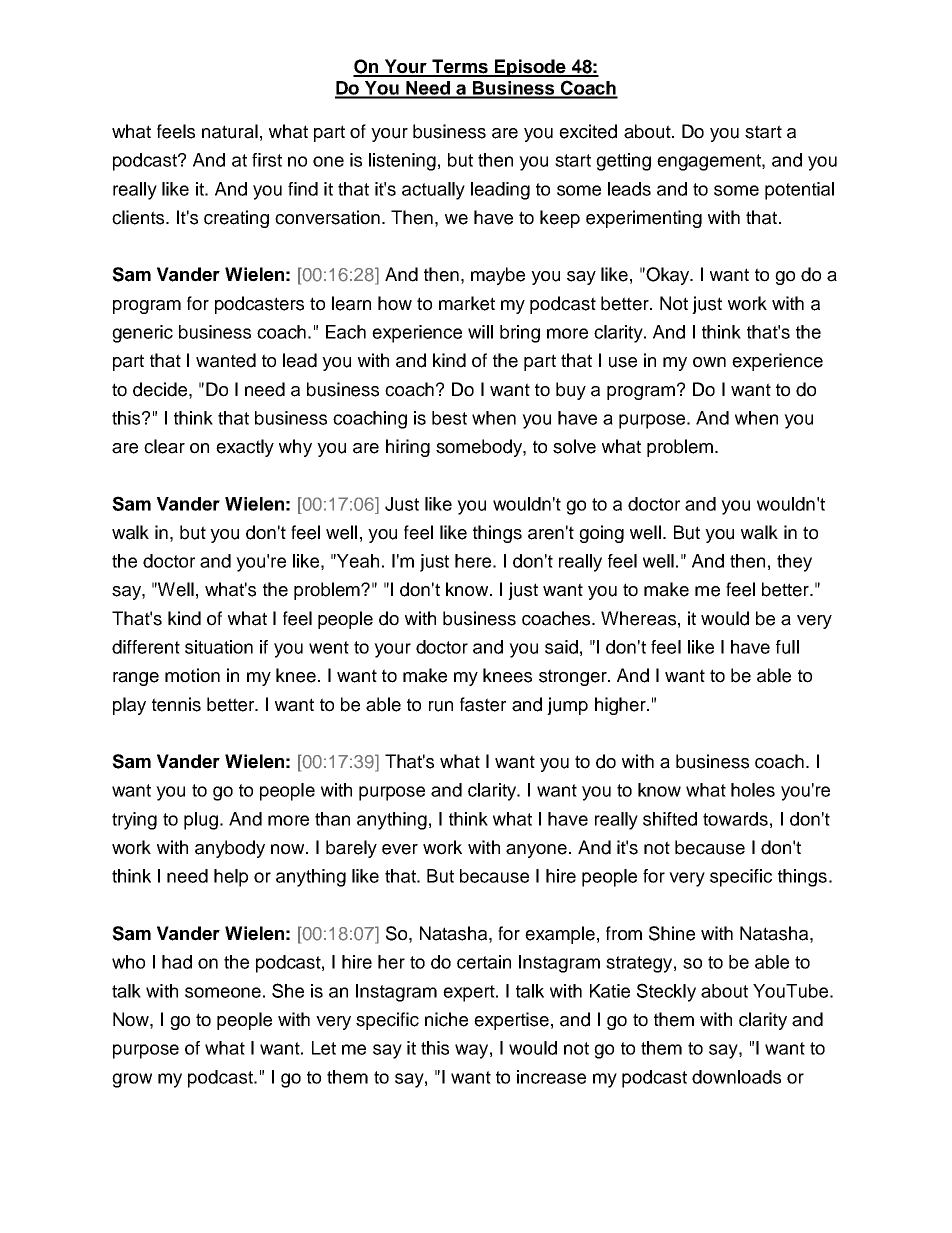 The image size is (952, 1233). What do you see at coordinates (753, 790) in the screenshot?
I see `holes` at bounding box center [753, 790].
